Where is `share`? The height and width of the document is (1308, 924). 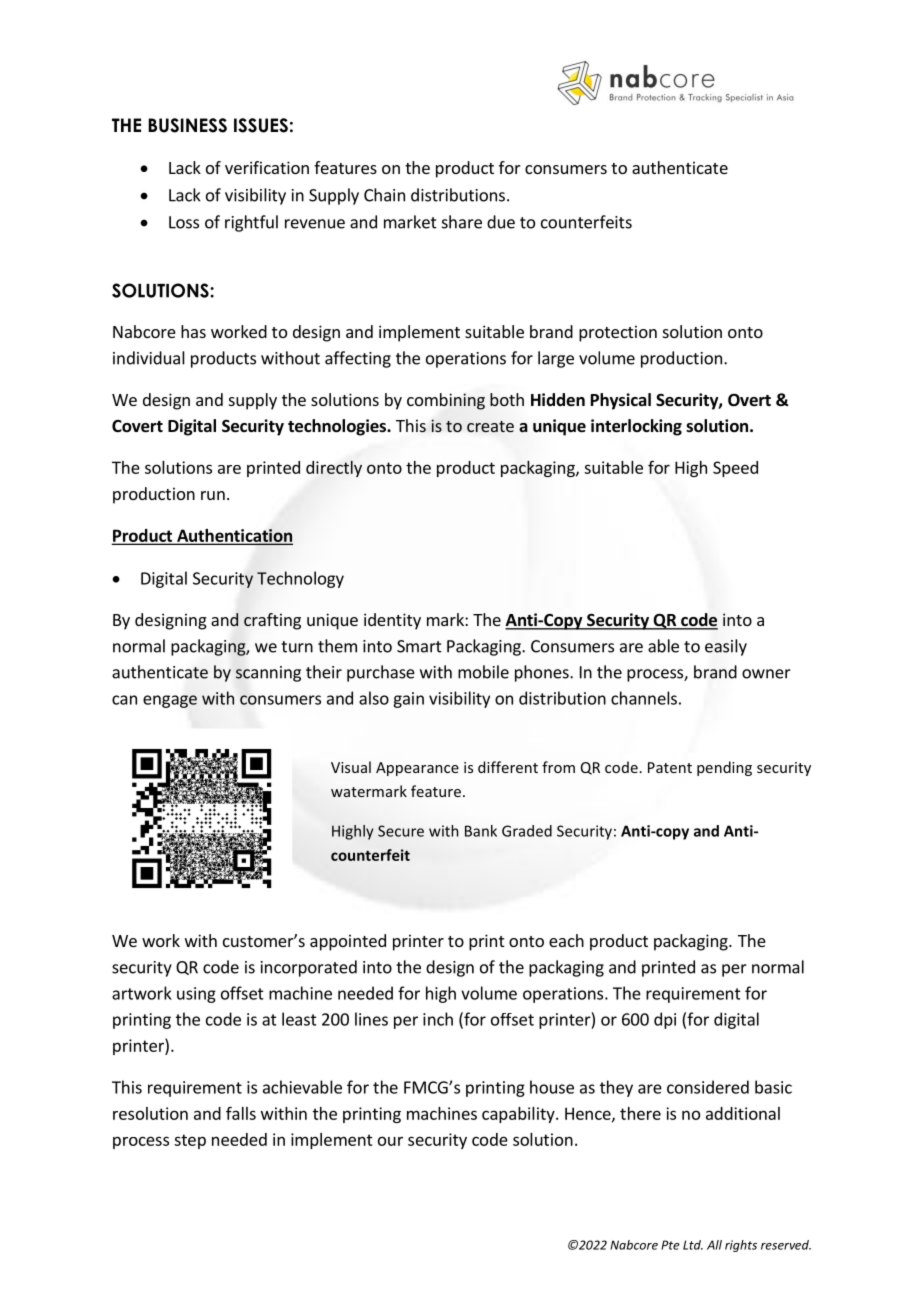
share is located at coordinates (462, 222).
